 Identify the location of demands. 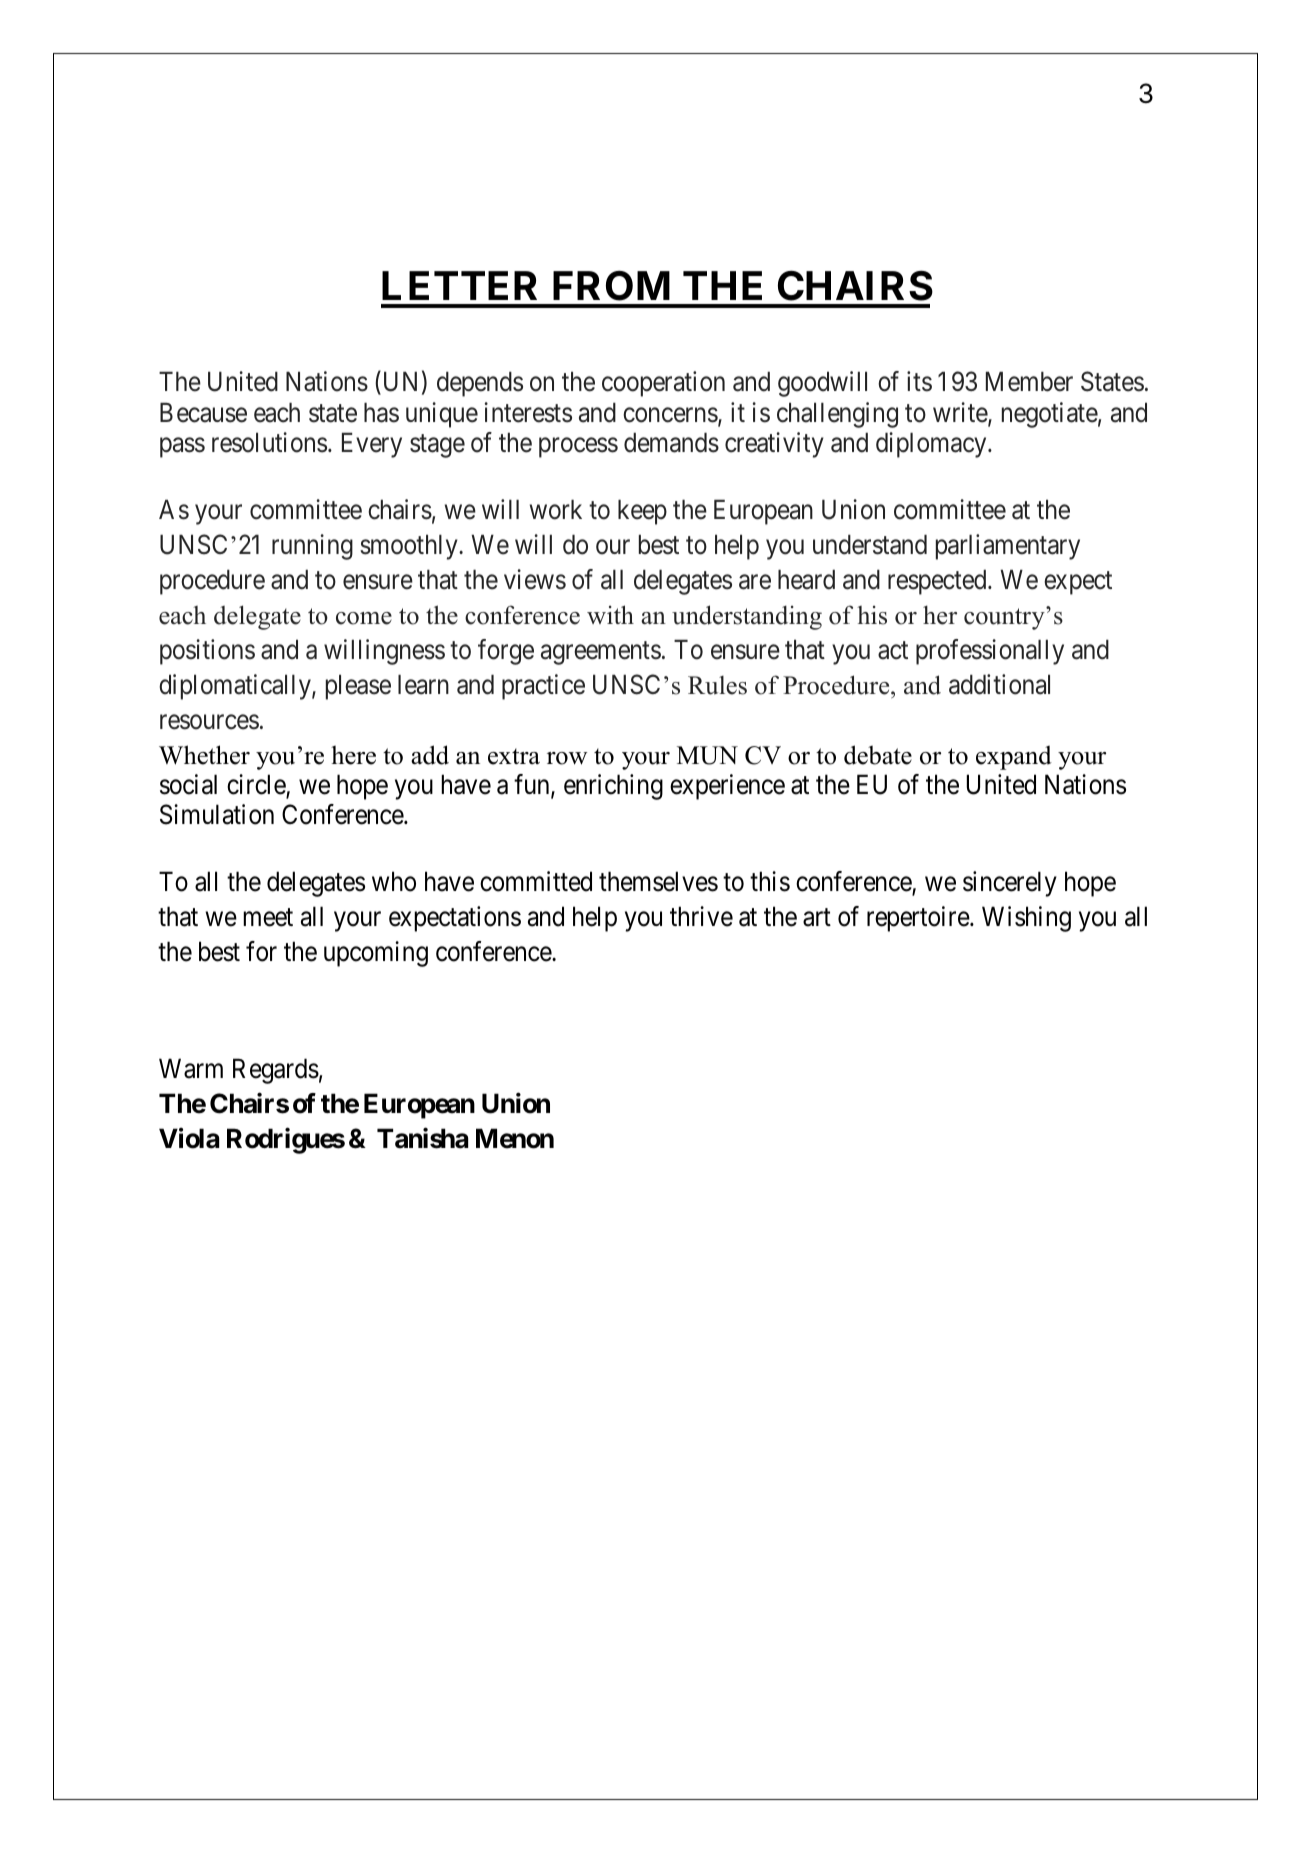
(671, 443).
